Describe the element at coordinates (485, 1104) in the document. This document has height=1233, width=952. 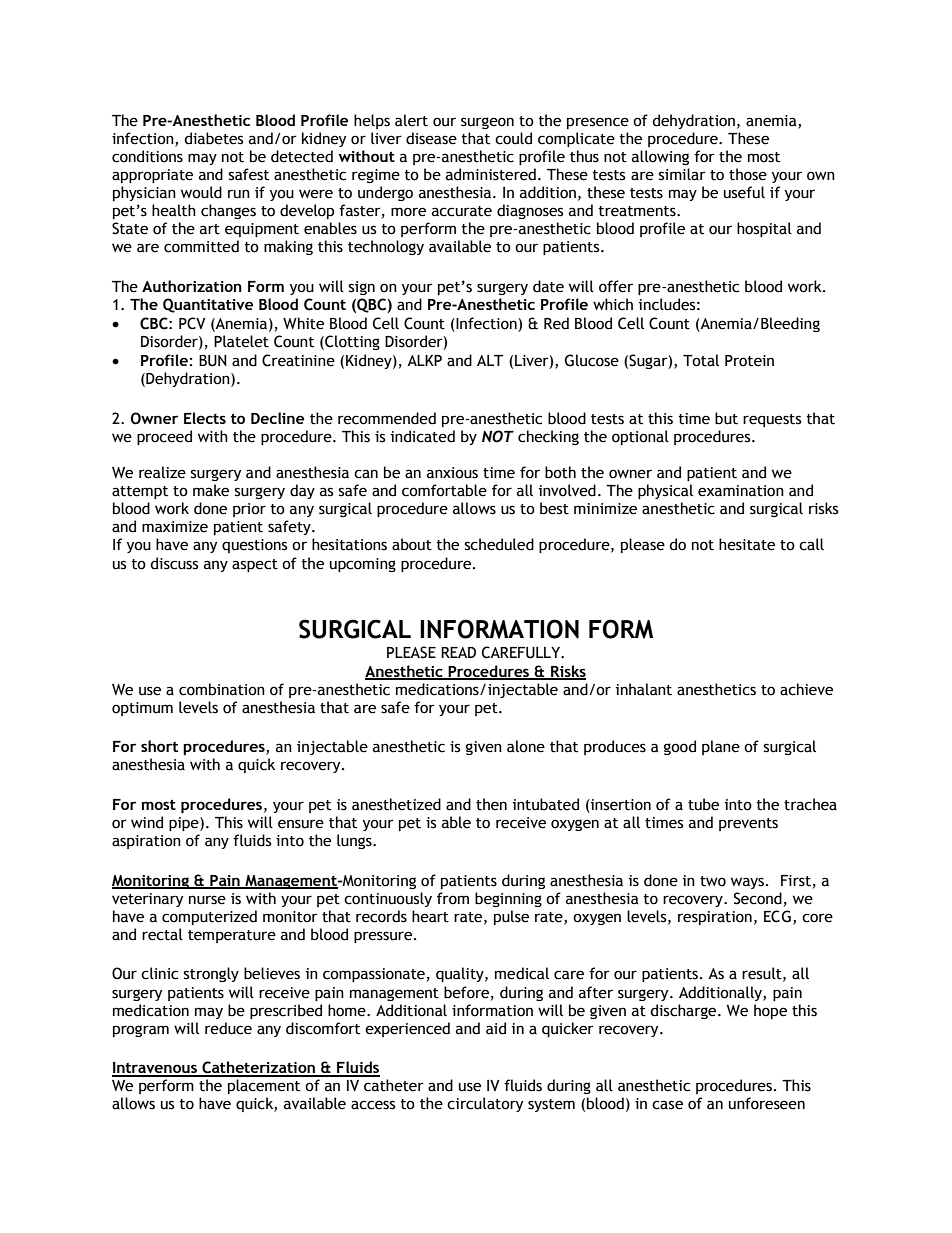
I see `circulatory` at that location.
